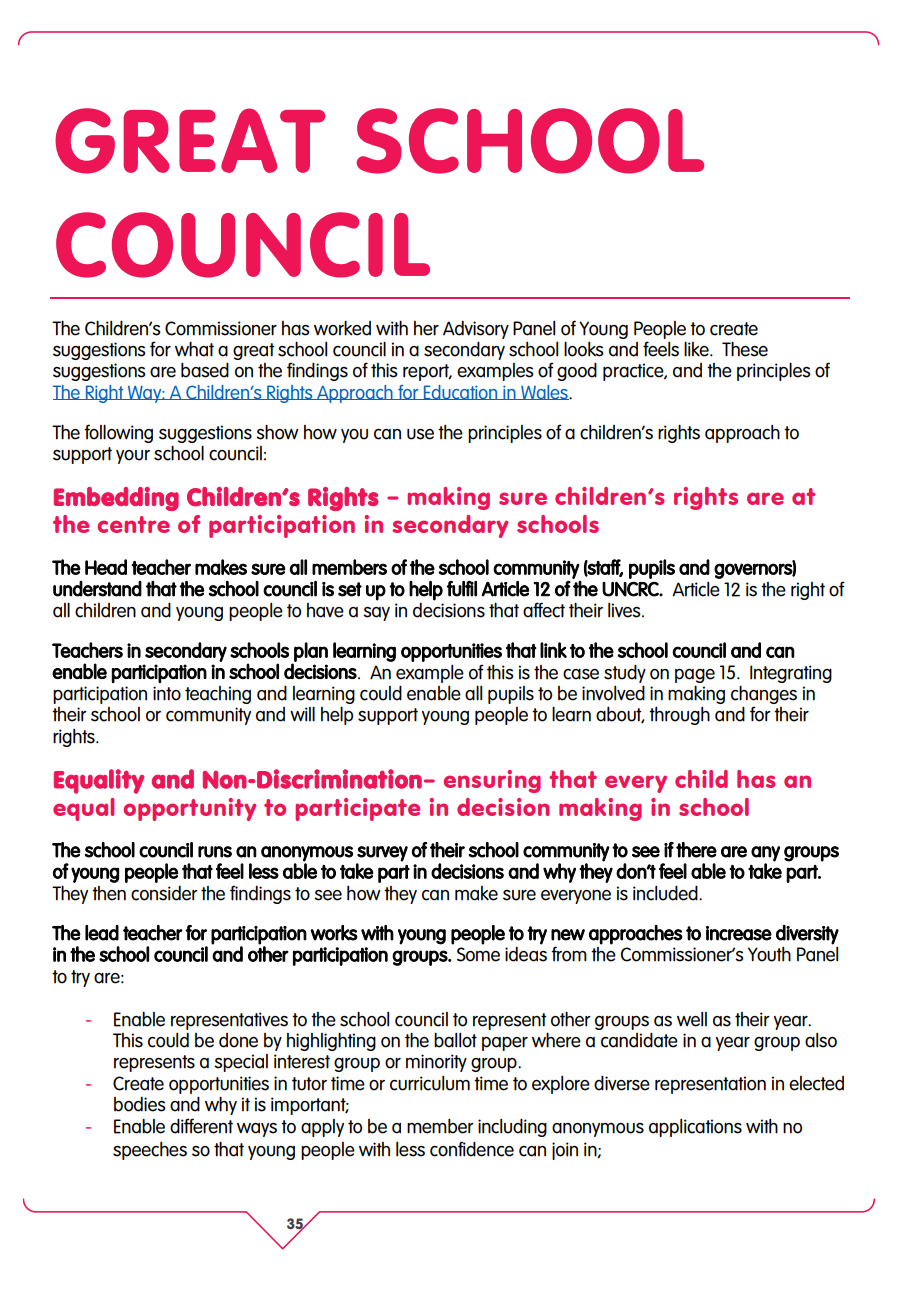 This screenshot has width=924, height=1308. What do you see at coordinates (194, 349) in the screenshot?
I see `what` at bounding box center [194, 349].
